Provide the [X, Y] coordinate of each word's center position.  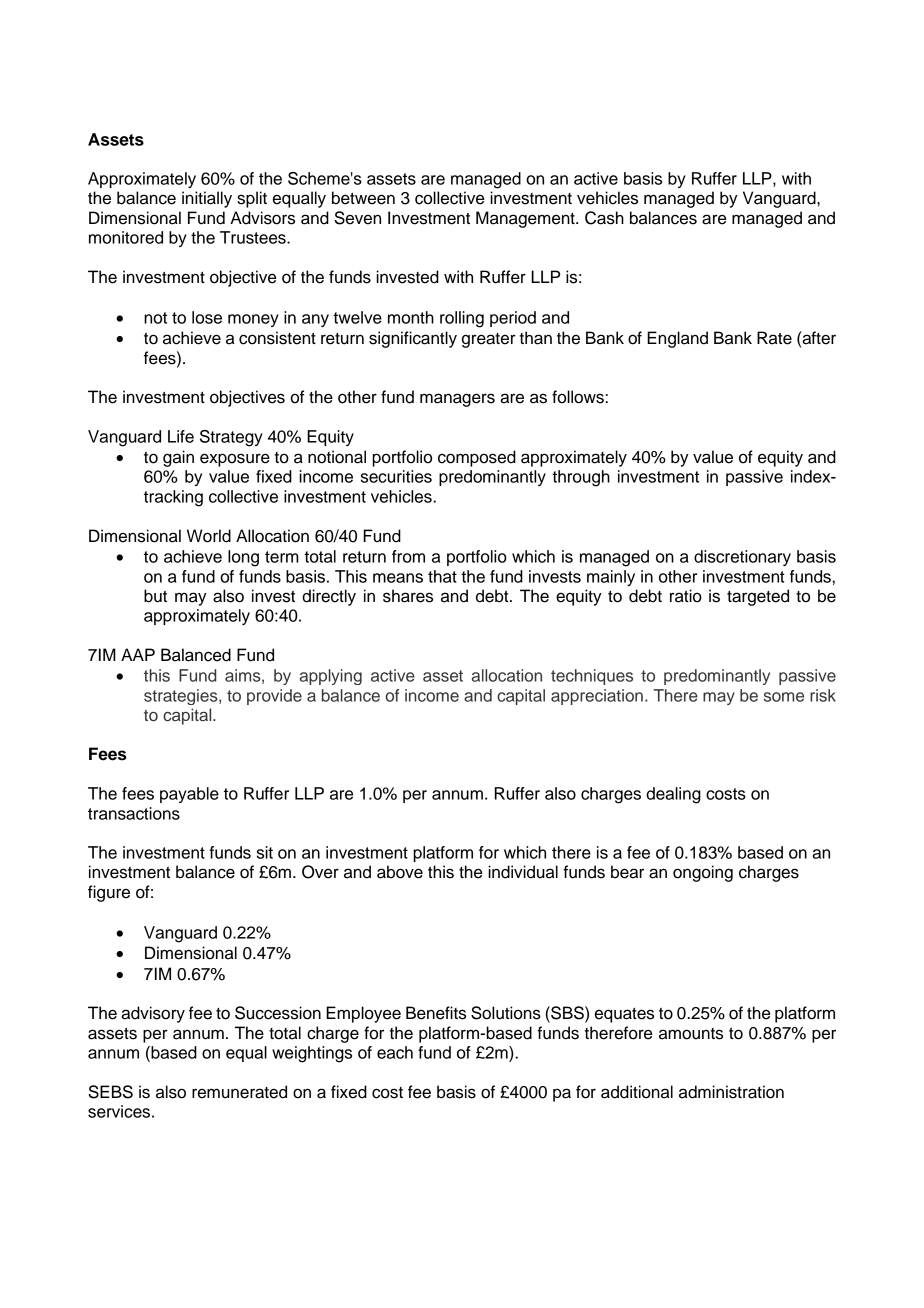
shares [408, 596]
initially [207, 199]
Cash [604, 218]
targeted [758, 597]
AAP [138, 654]
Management [526, 219]
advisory [153, 1014]
